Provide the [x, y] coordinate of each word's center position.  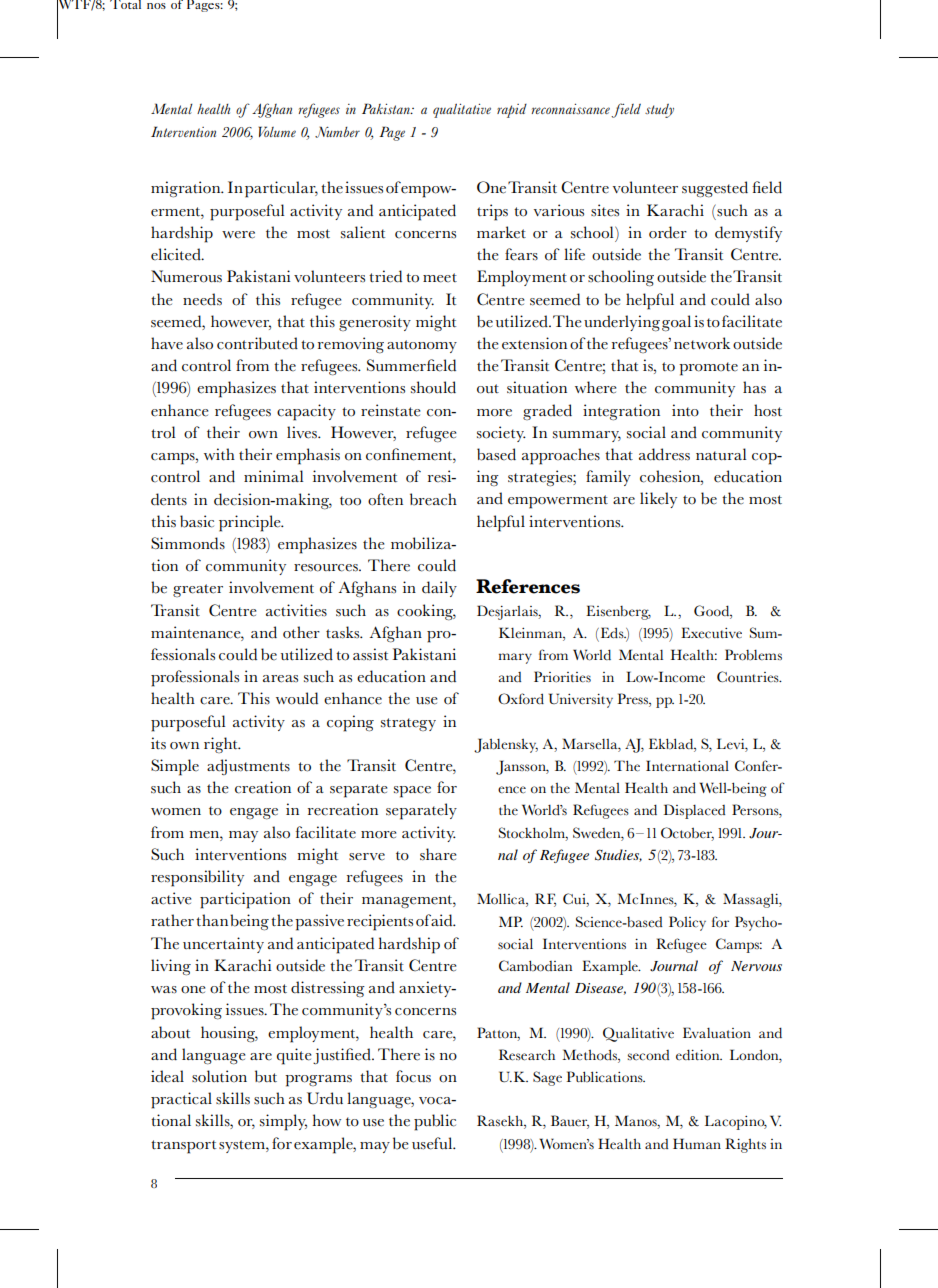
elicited [177, 254]
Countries [749, 677]
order [668, 232]
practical [181, 1100]
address [664, 454]
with [219, 454]
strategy [408, 724]
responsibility [197, 878]
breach [433, 499]
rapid [512, 111]
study [659, 111]
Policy [687, 923]
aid [443, 920]
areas [280, 679]
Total [125, 4]
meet [440, 278]
